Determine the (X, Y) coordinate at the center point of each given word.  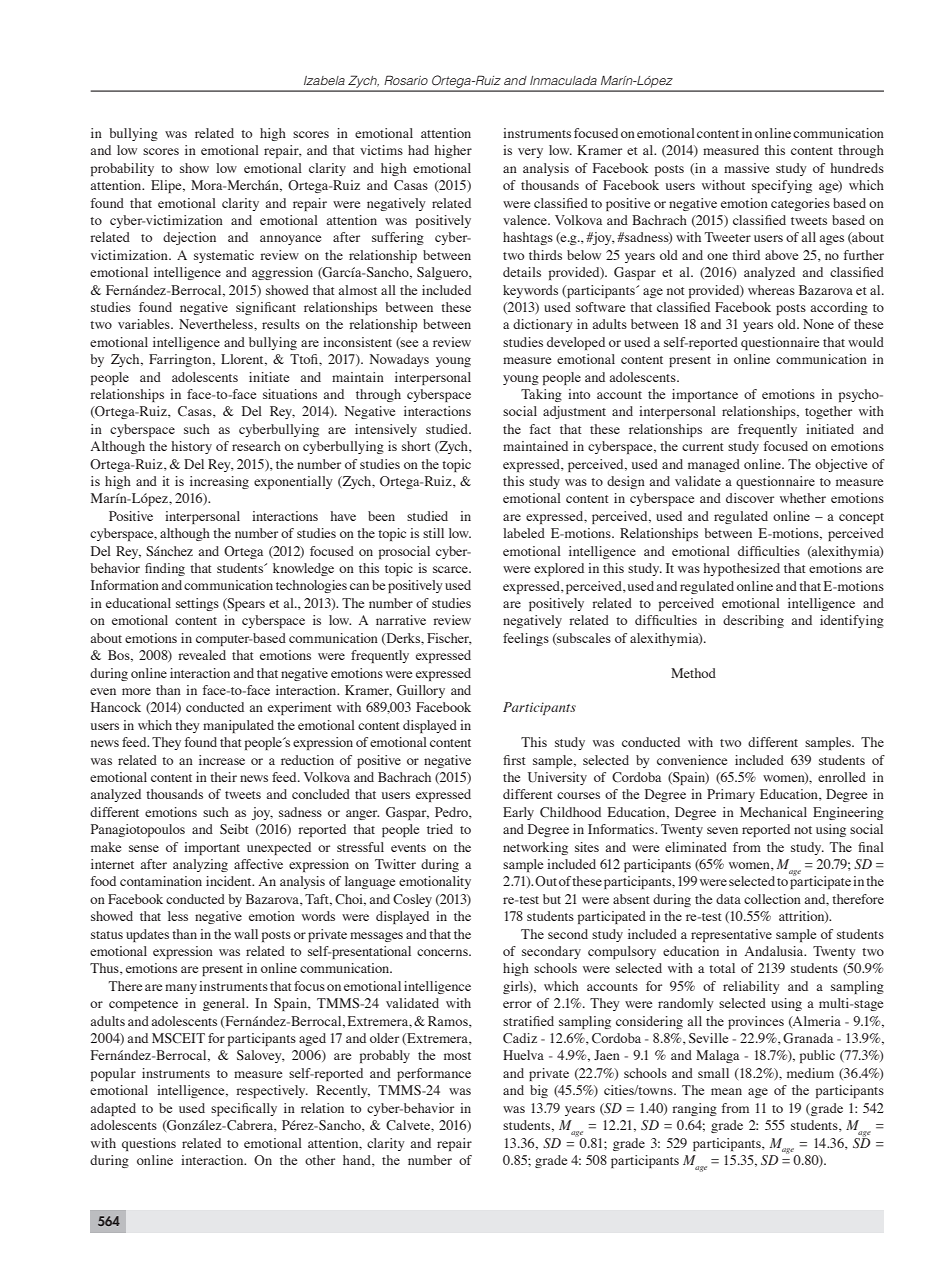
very (530, 153)
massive (746, 168)
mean (726, 1091)
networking (535, 848)
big (539, 1091)
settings (197, 604)
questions (149, 1144)
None (818, 324)
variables (145, 324)
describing (753, 621)
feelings (526, 639)
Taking (541, 395)
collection (772, 899)
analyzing (200, 865)
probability (122, 169)
